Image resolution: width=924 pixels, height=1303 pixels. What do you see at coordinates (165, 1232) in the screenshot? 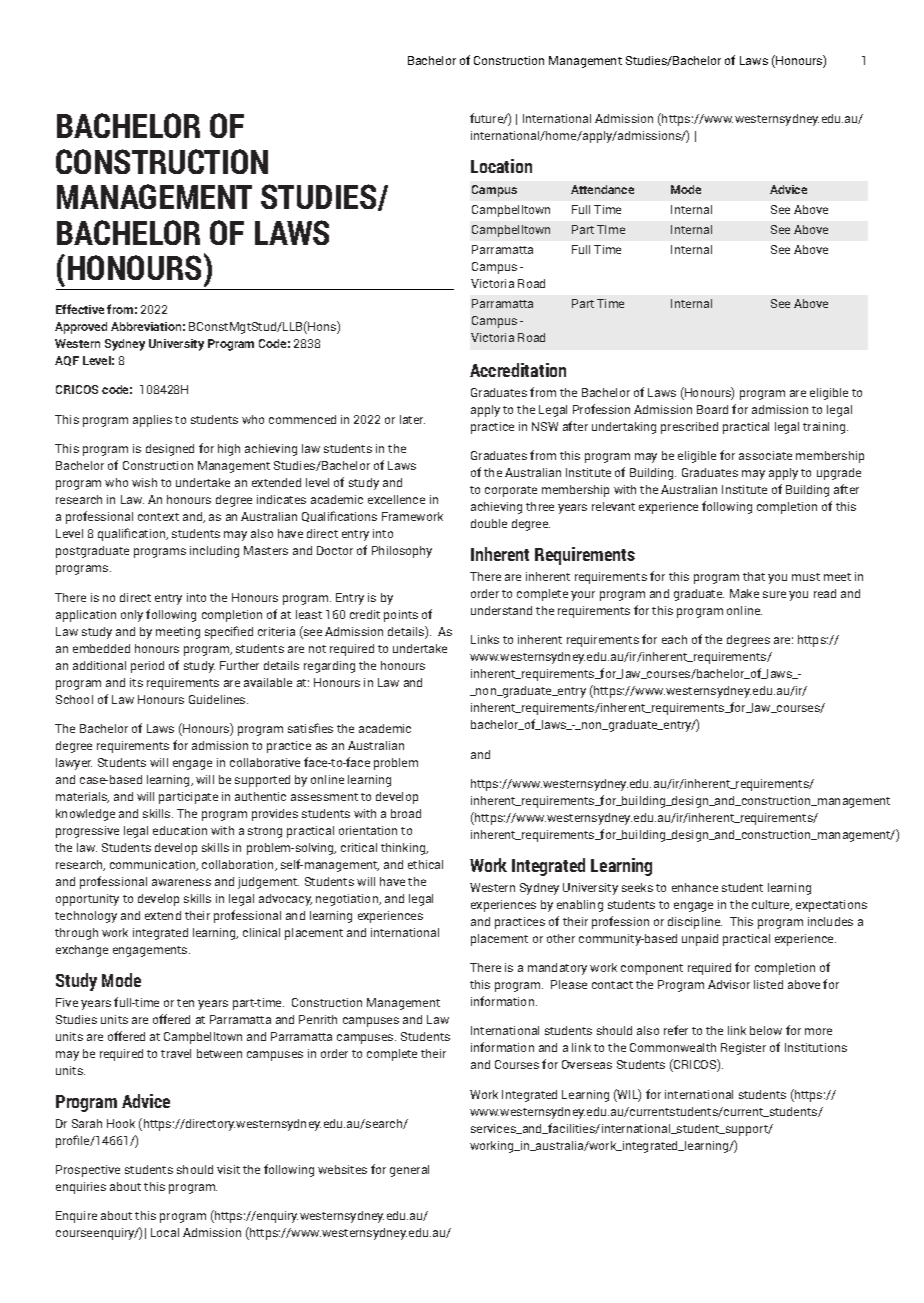
I see `Local` at bounding box center [165, 1232].
